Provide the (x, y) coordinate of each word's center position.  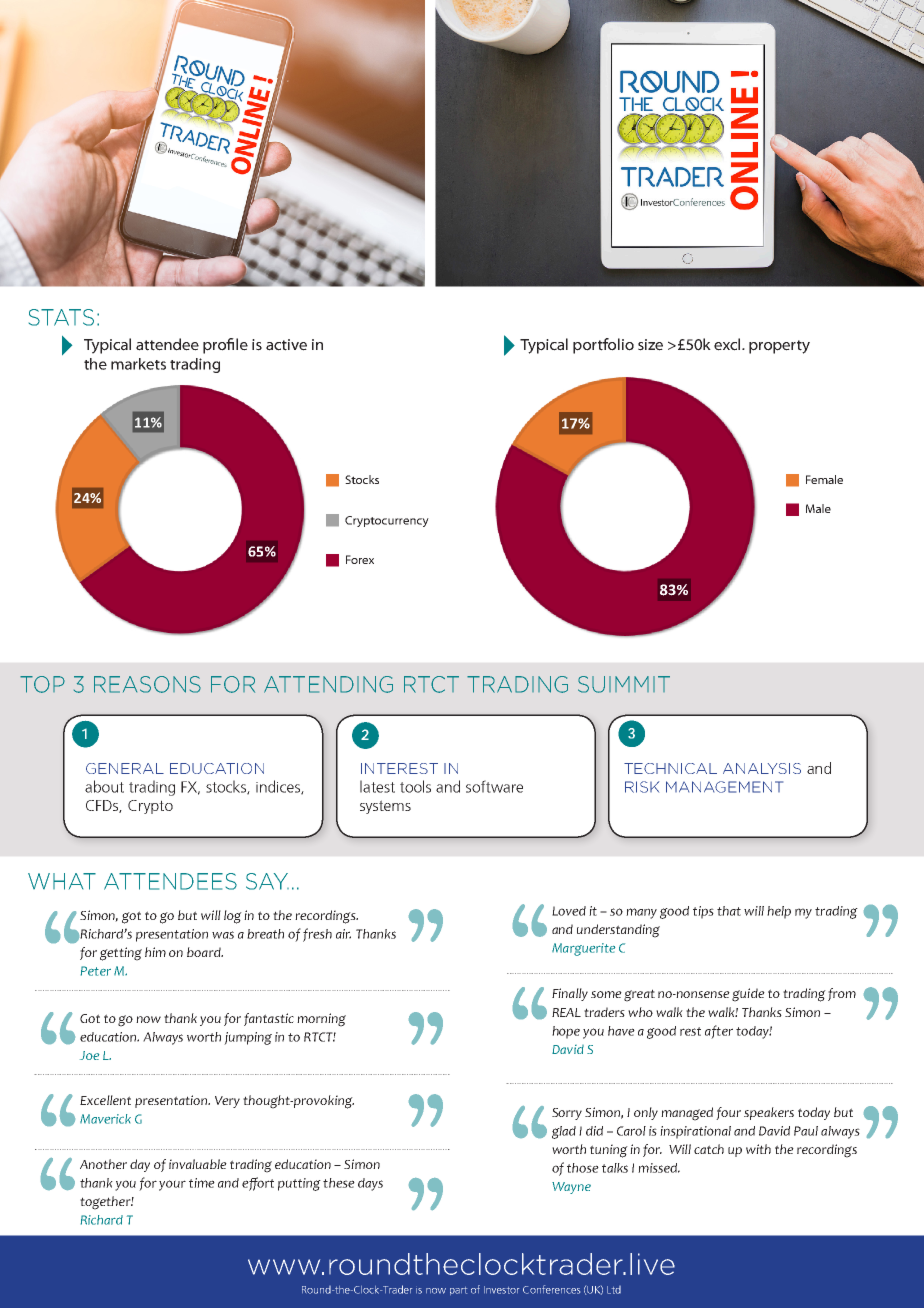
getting (121, 954)
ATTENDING (328, 684)
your (172, 1185)
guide (748, 995)
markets (138, 364)
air (343, 934)
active (286, 345)
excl (728, 344)
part (458, 1291)
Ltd (614, 1290)
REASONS (147, 684)
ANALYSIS (762, 768)
